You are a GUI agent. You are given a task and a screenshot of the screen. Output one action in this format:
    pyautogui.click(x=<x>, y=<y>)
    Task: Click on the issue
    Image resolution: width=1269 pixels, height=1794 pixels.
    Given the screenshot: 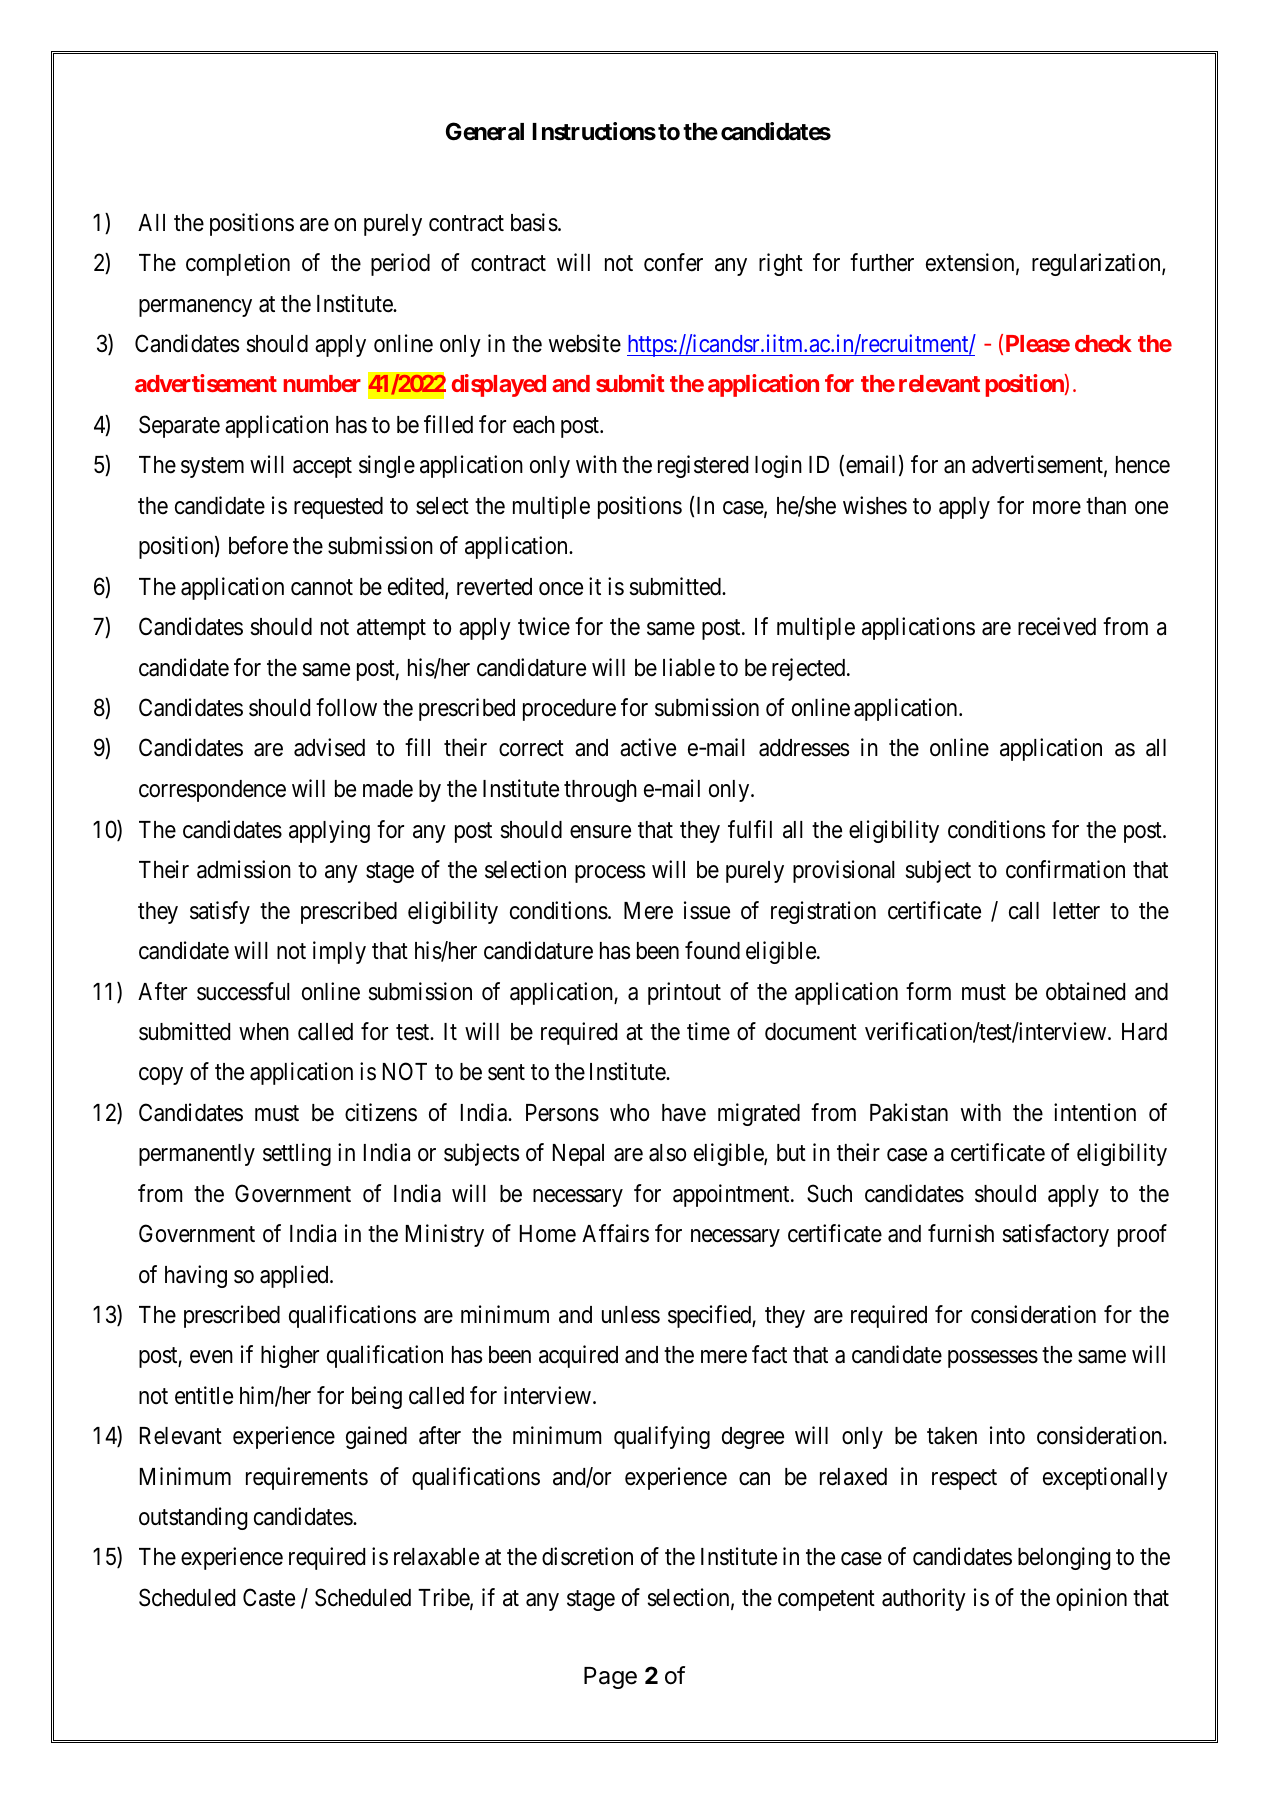 What is the action you would take?
    pyautogui.click(x=707, y=910)
